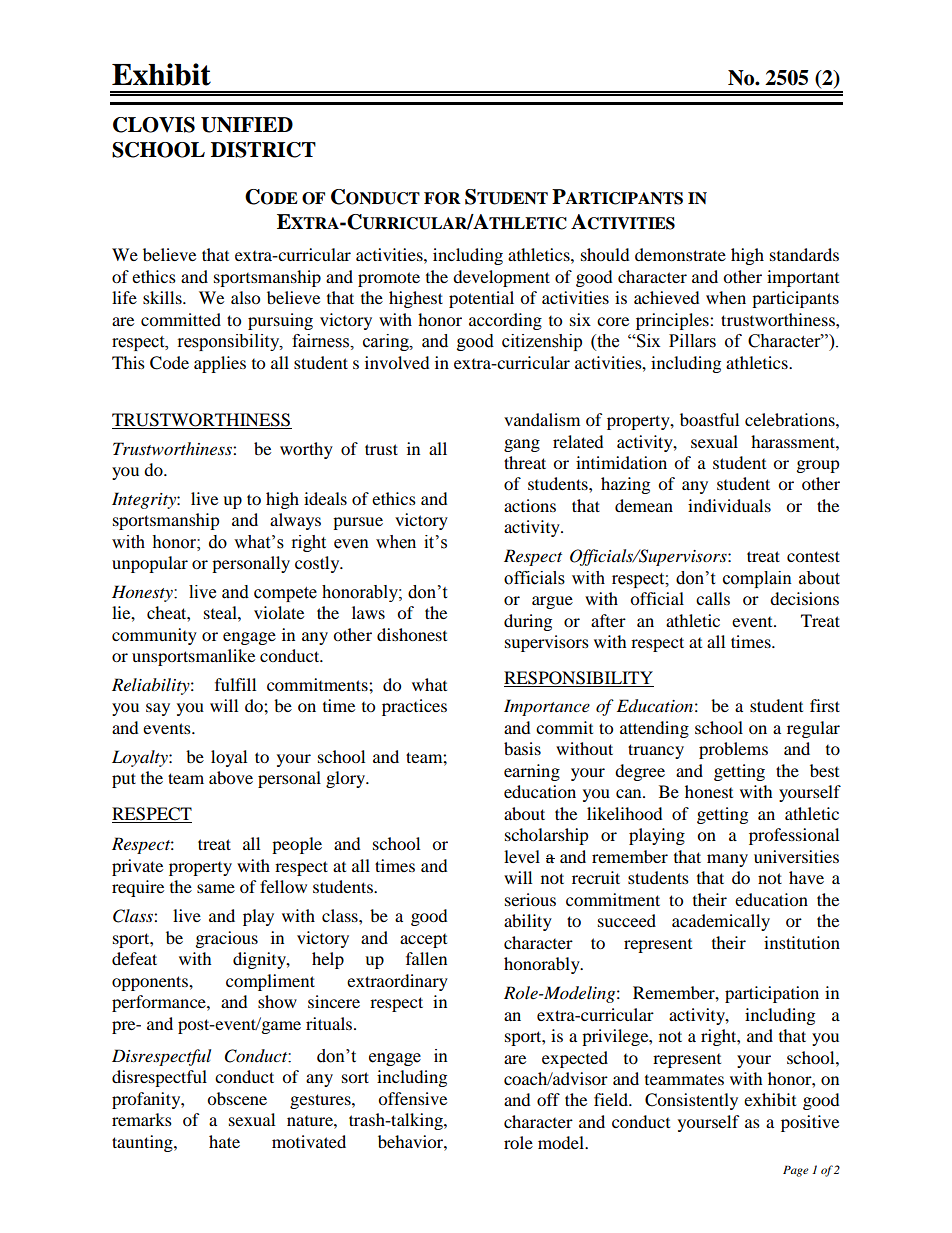  I want to click on demonstrate, so click(680, 254).
